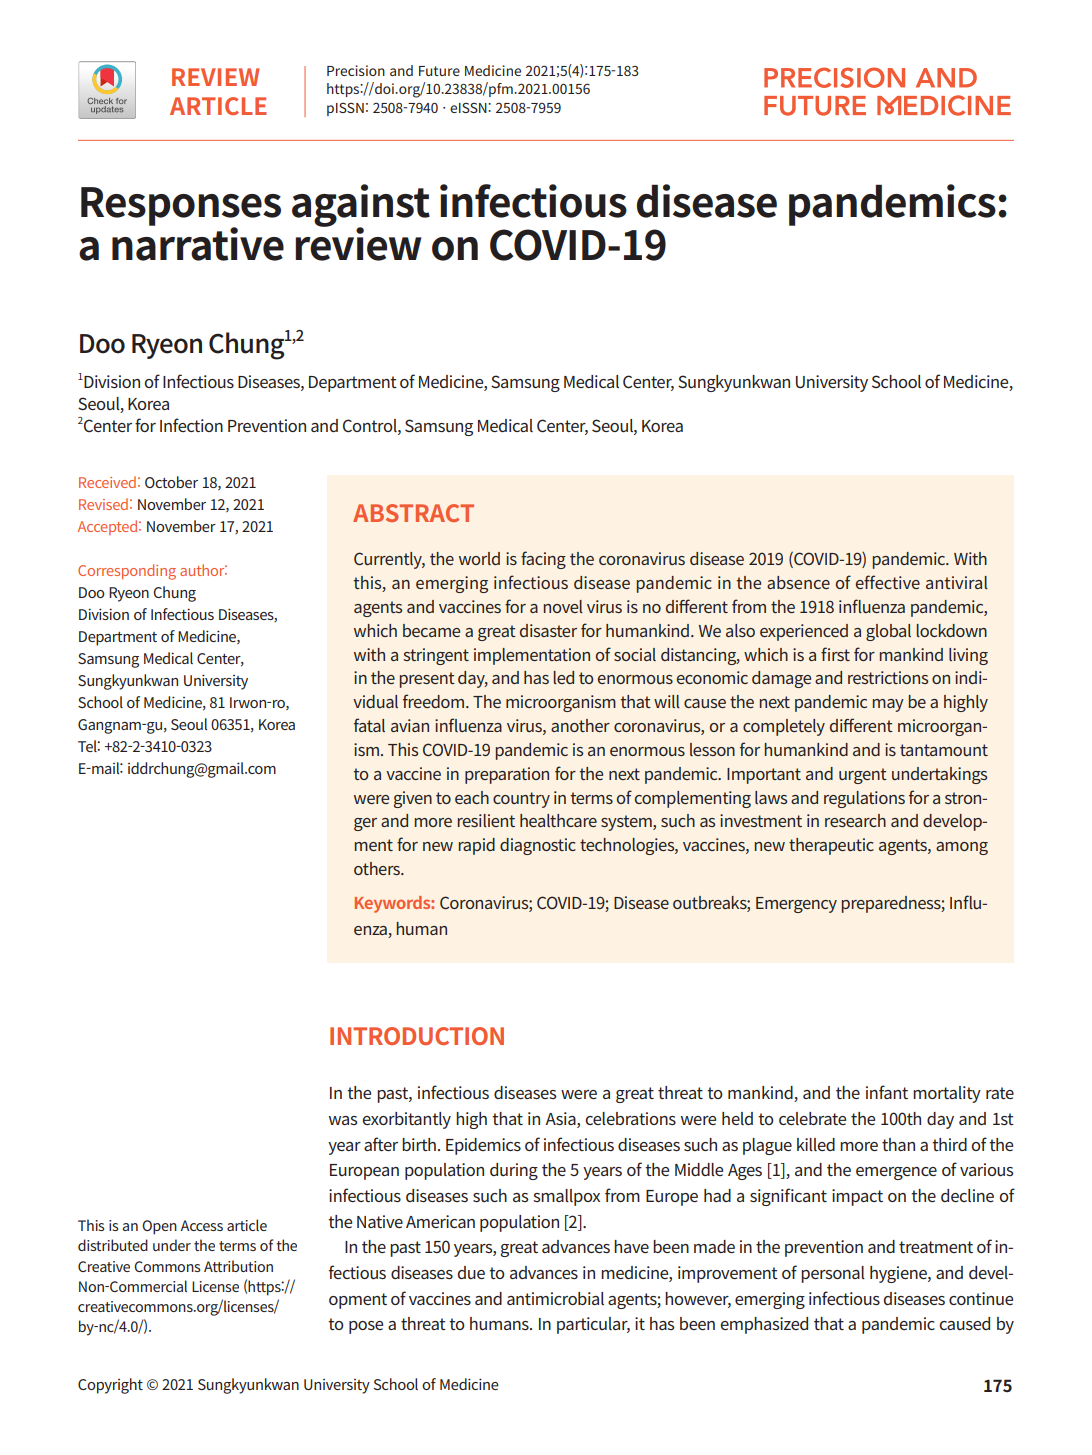  I want to click on Attribution, so click(238, 1266).
